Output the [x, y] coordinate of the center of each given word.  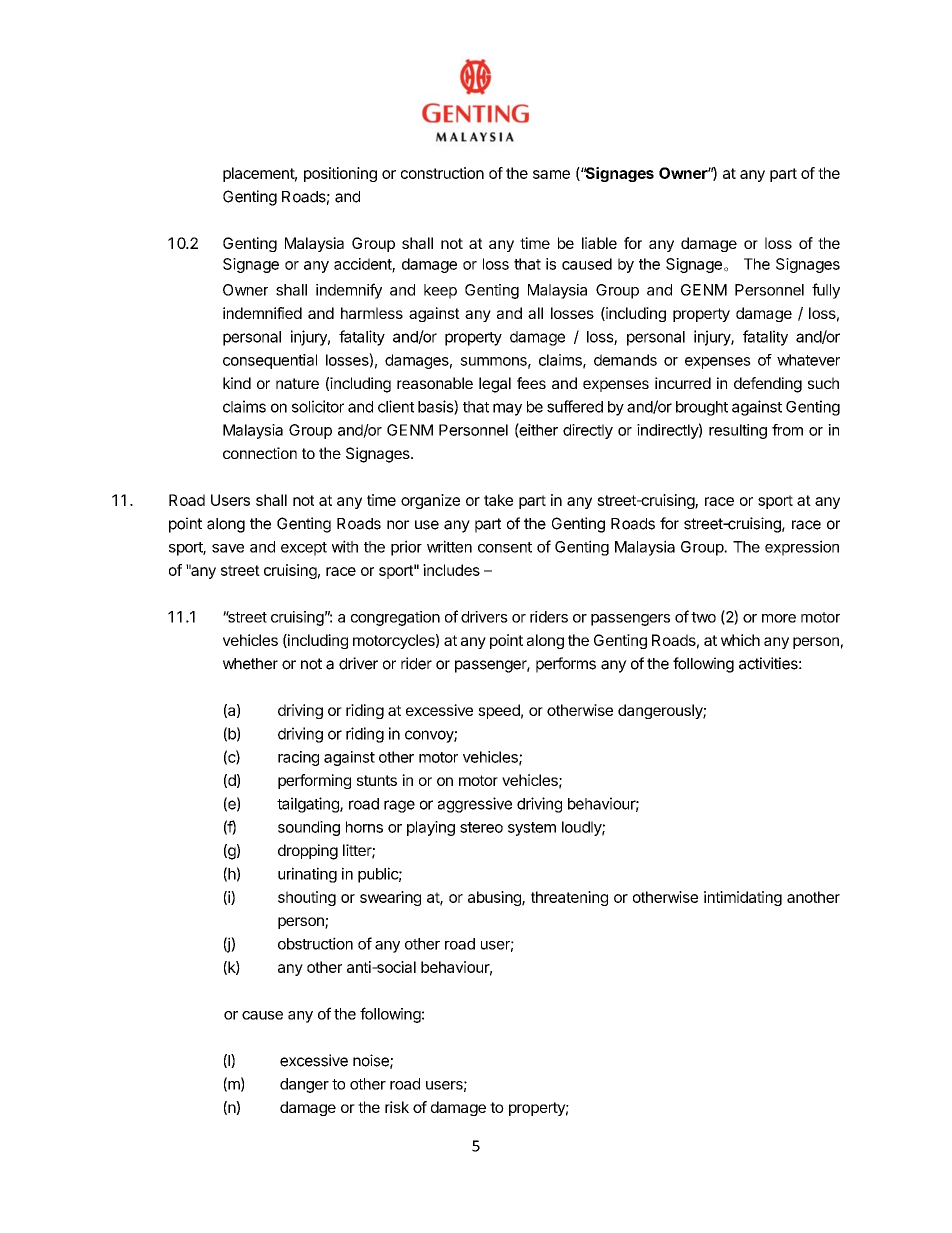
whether [250, 664]
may [507, 409]
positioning [340, 174]
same [551, 174]
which [740, 640]
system [532, 829]
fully [826, 291]
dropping [308, 852]
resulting [738, 431]
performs [566, 665]
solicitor [318, 406]
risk [397, 1107]
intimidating [743, 898]
